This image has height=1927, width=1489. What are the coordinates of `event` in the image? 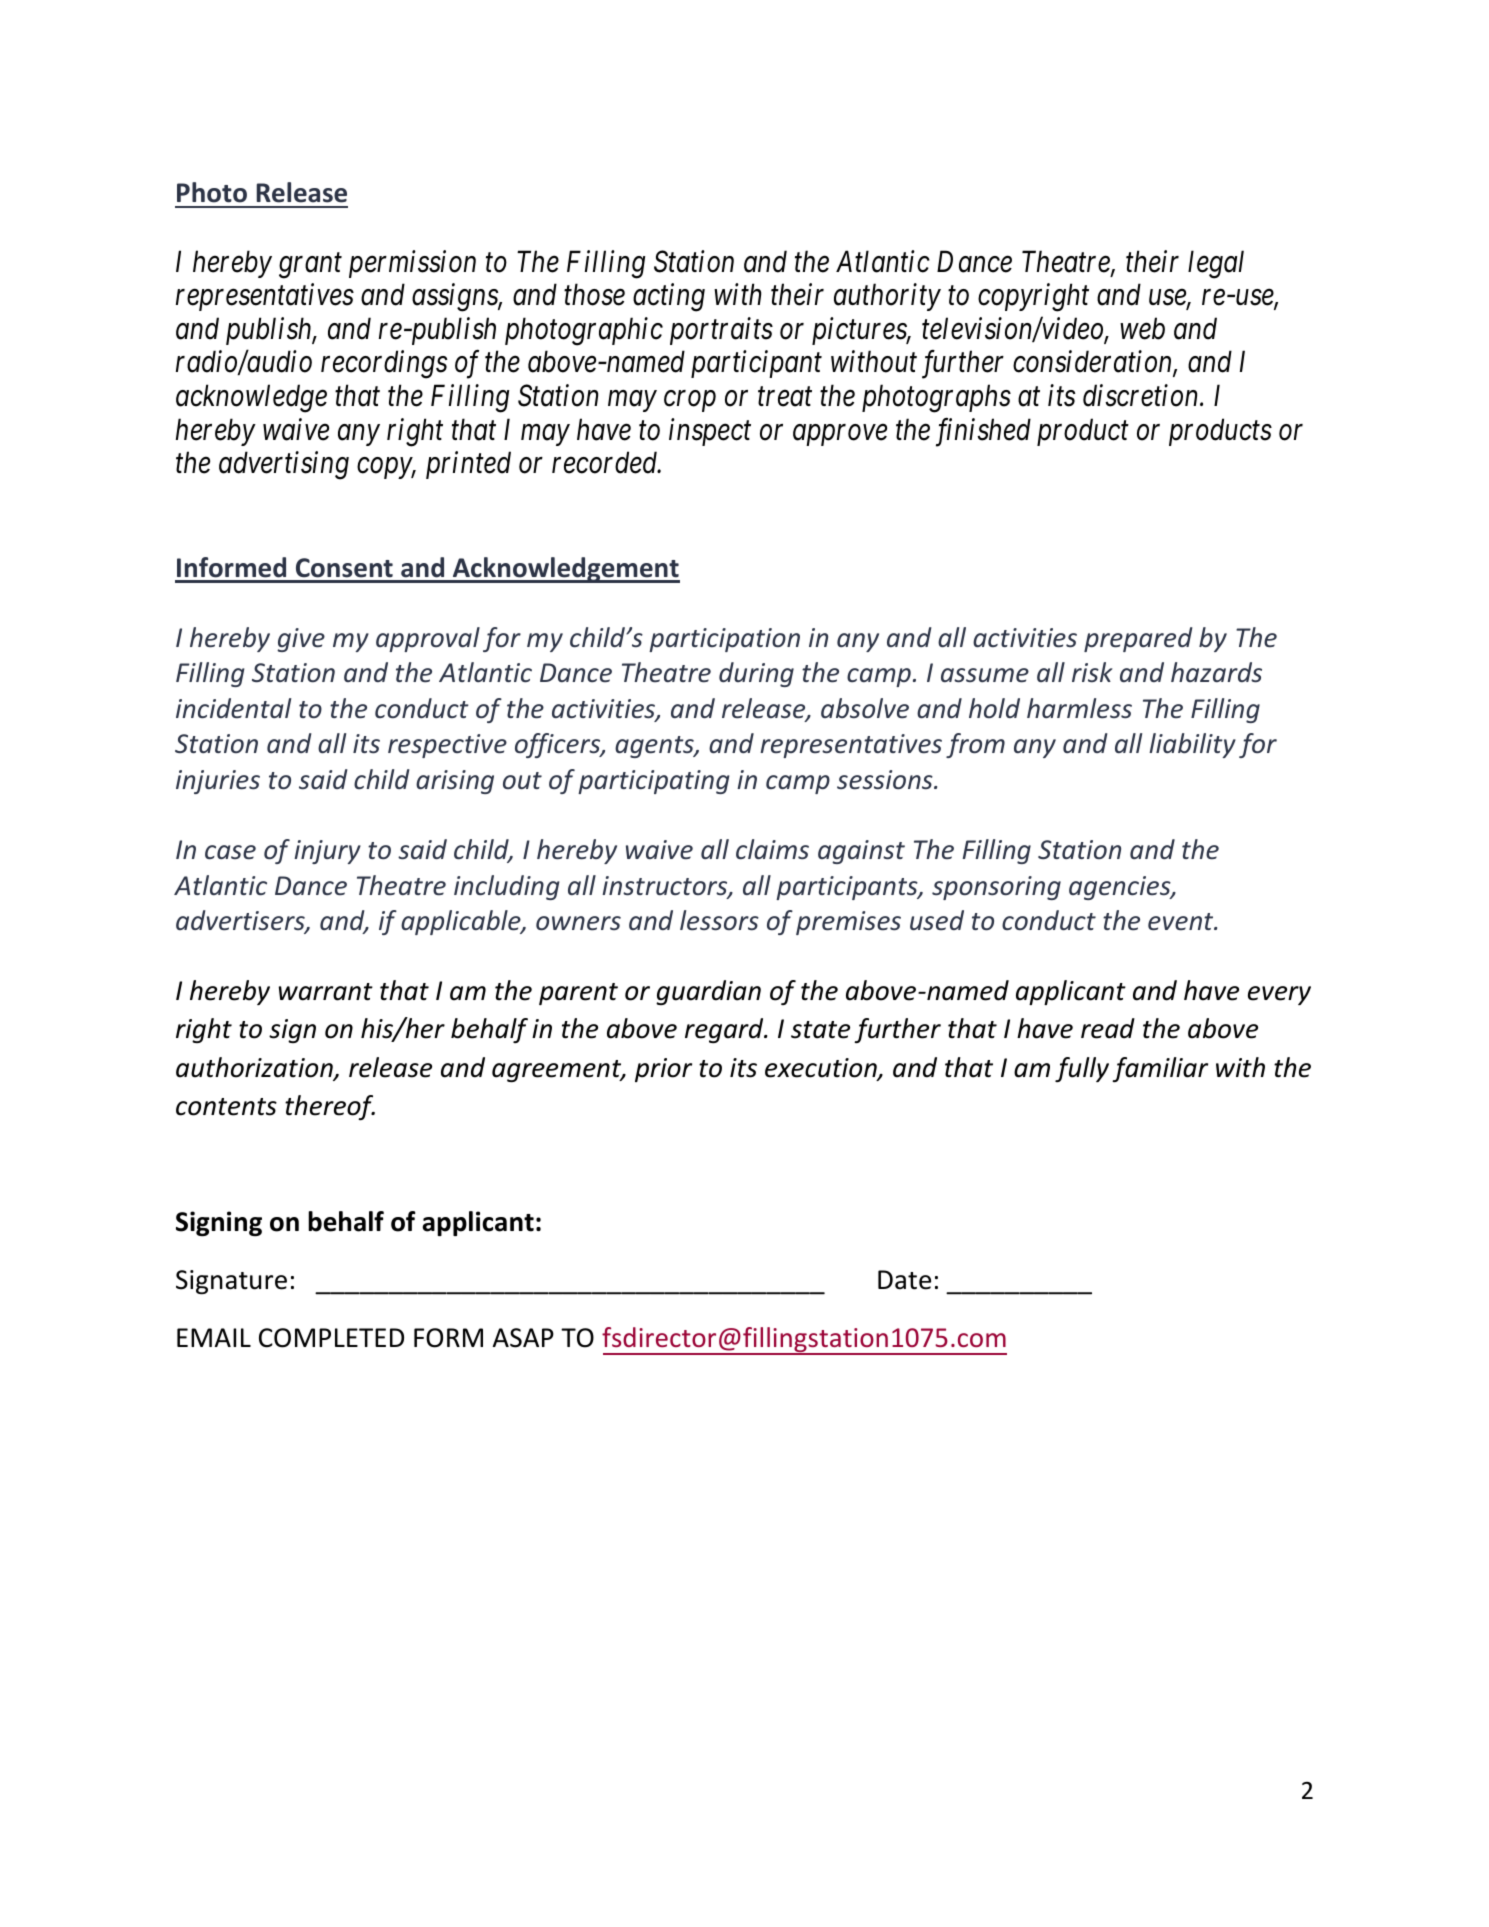 It's located at (1182, 922).
